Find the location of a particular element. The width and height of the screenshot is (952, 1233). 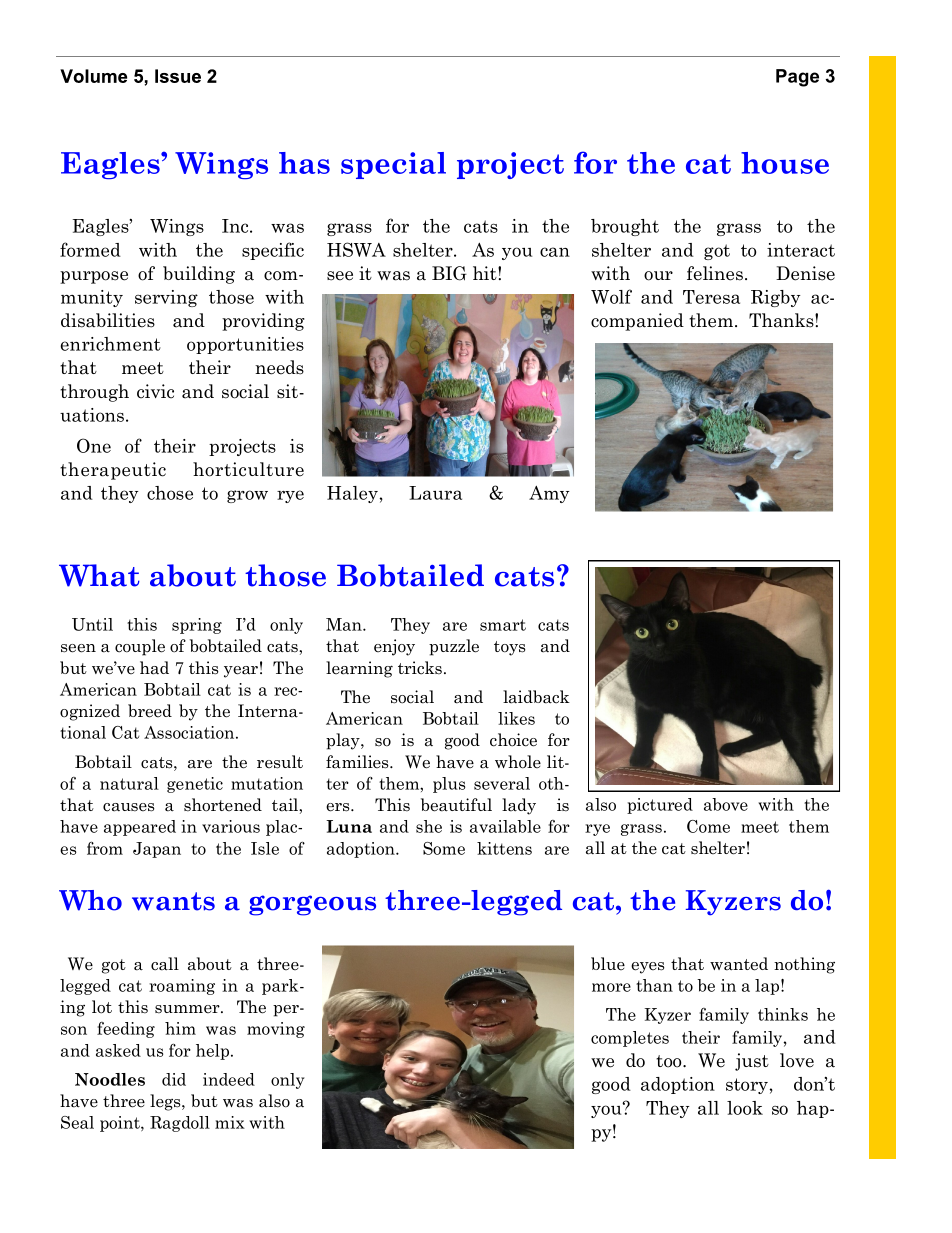

special is located at coordinates (393, 165).
